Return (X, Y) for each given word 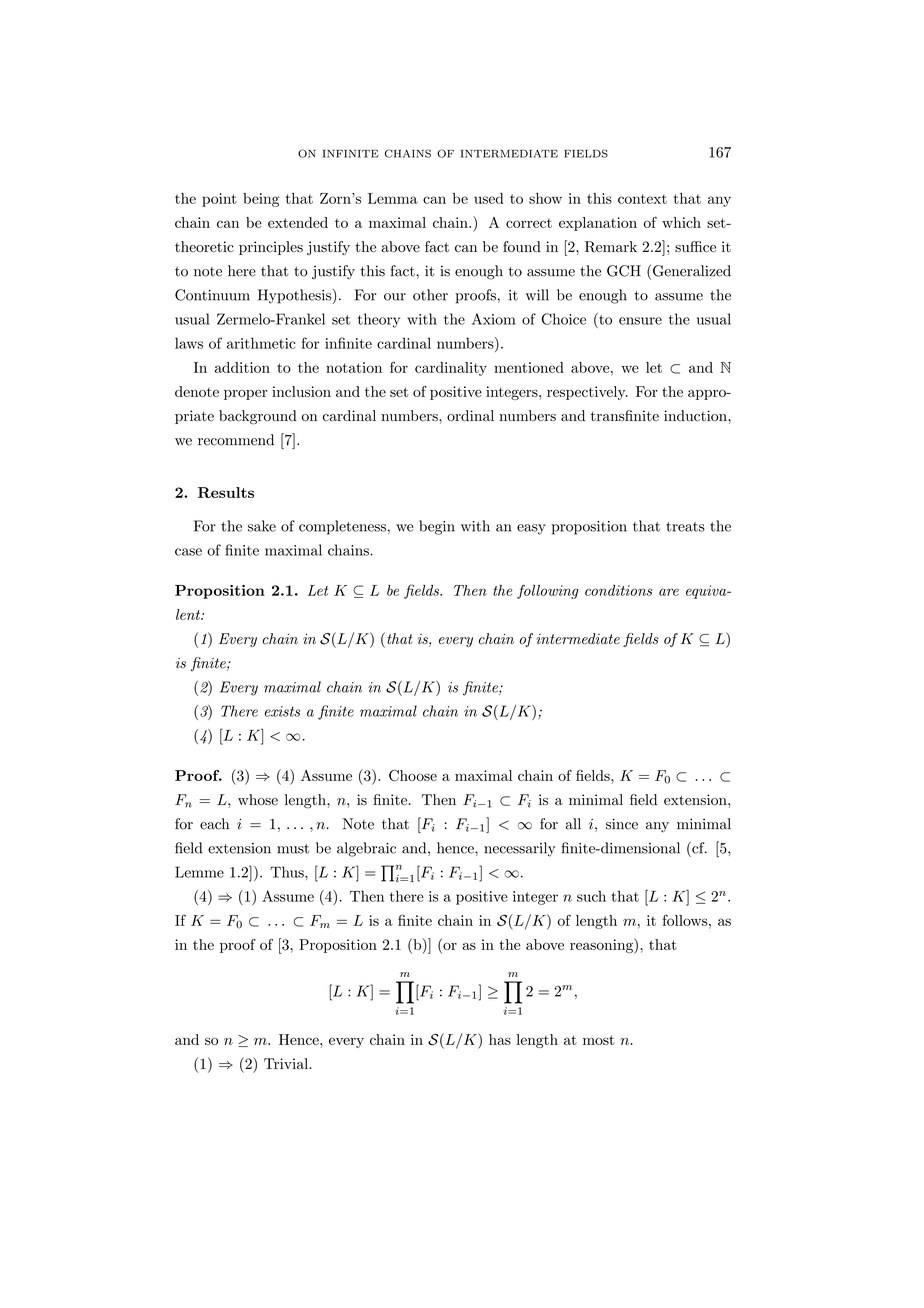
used (489, 198)
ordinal (470, 415)
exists (282, 711)
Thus (288, 872)
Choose (413, 776)
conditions (618, 590)
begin (437, 527)
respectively (587, 393)
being (261, 200)
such (591, 896)
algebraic (366, 849)
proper (246, 395)
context (642, 199)
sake (262, 526)
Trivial (286, 1063)
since (622, 824)
